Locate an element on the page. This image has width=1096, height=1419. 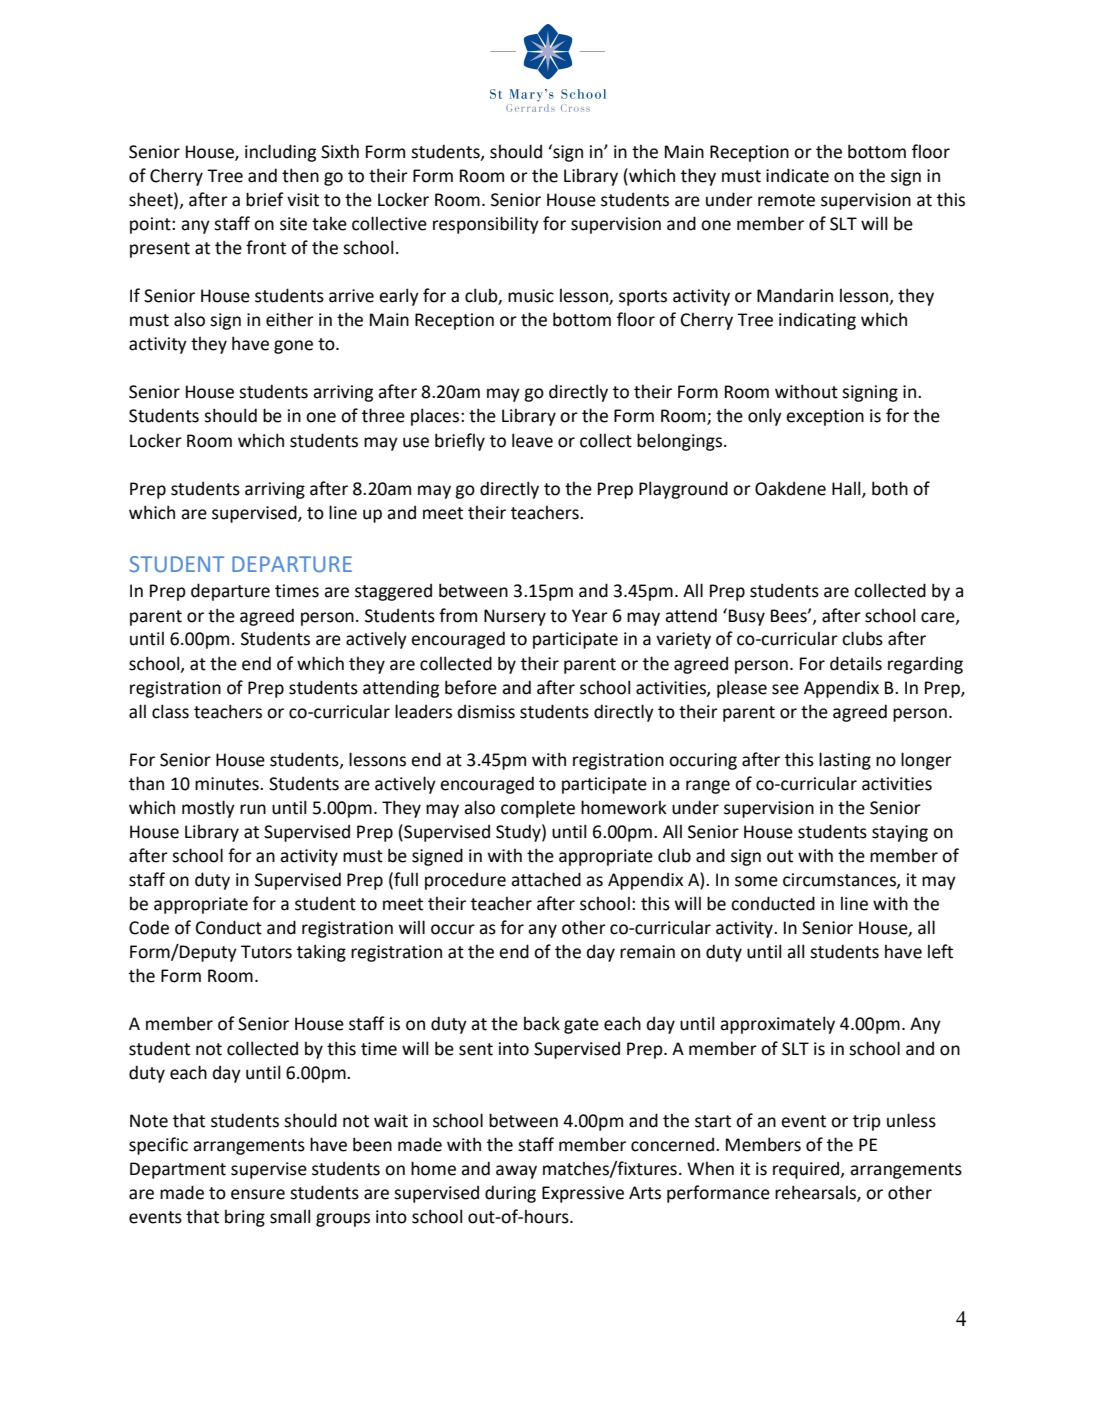
class is located at coordinates (170, 711).
